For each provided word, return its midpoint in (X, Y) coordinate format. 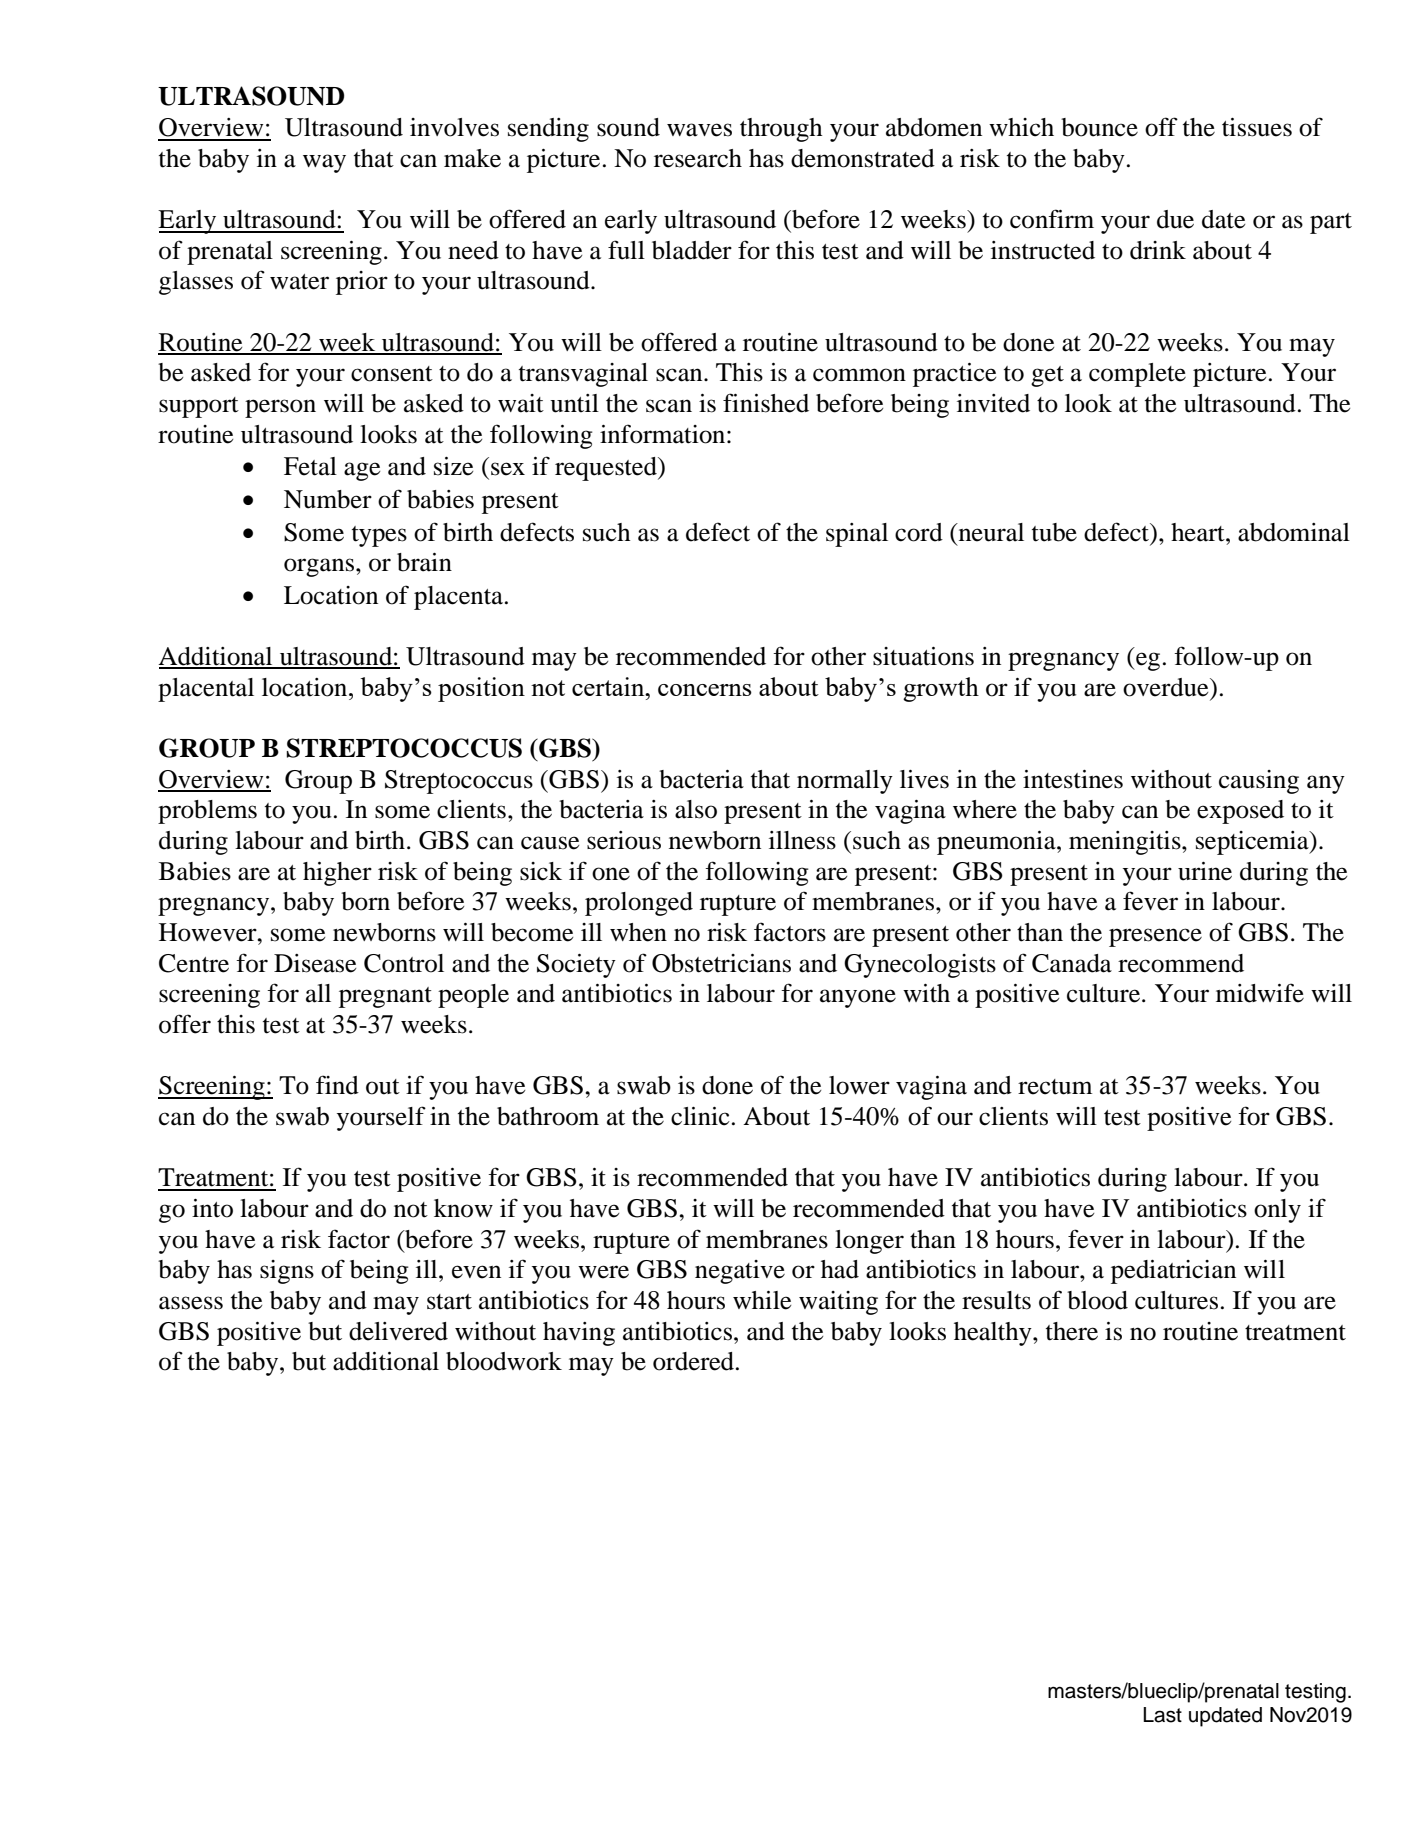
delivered (398, 1331)
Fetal (310, 466)
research (698, 158)
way (324, 163)
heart (1199, 532)
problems (207, 812)
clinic (700, 1116)
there (1072, 1331)
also (696, 809)
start (449, 1302)
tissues (1257, 127)
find (337, 1085)
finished (766, 403)
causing (1259, 782)
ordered (693, 1361)
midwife (1260, 993)
